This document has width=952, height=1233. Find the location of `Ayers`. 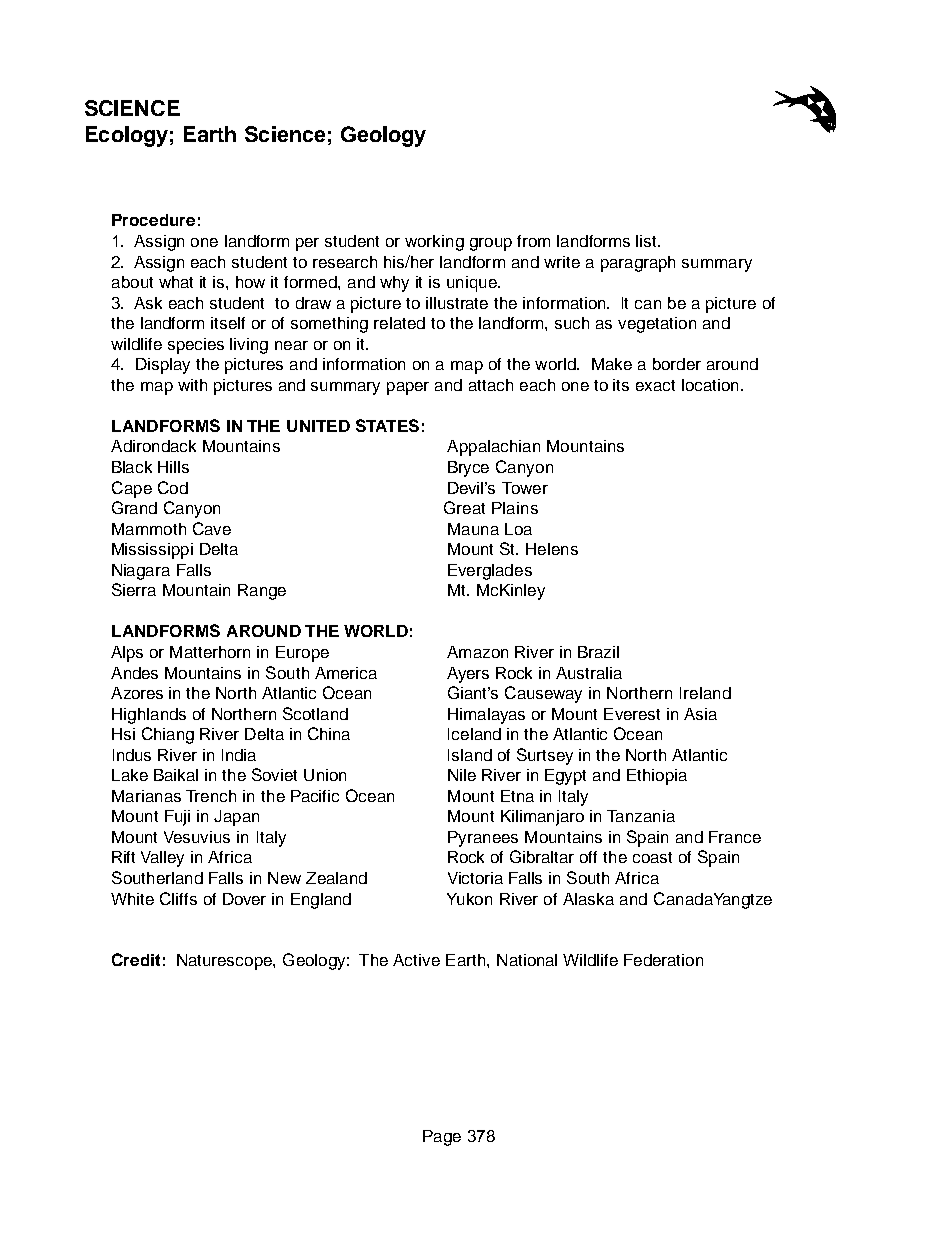

Ayers is located at coordinates (468, 675).
